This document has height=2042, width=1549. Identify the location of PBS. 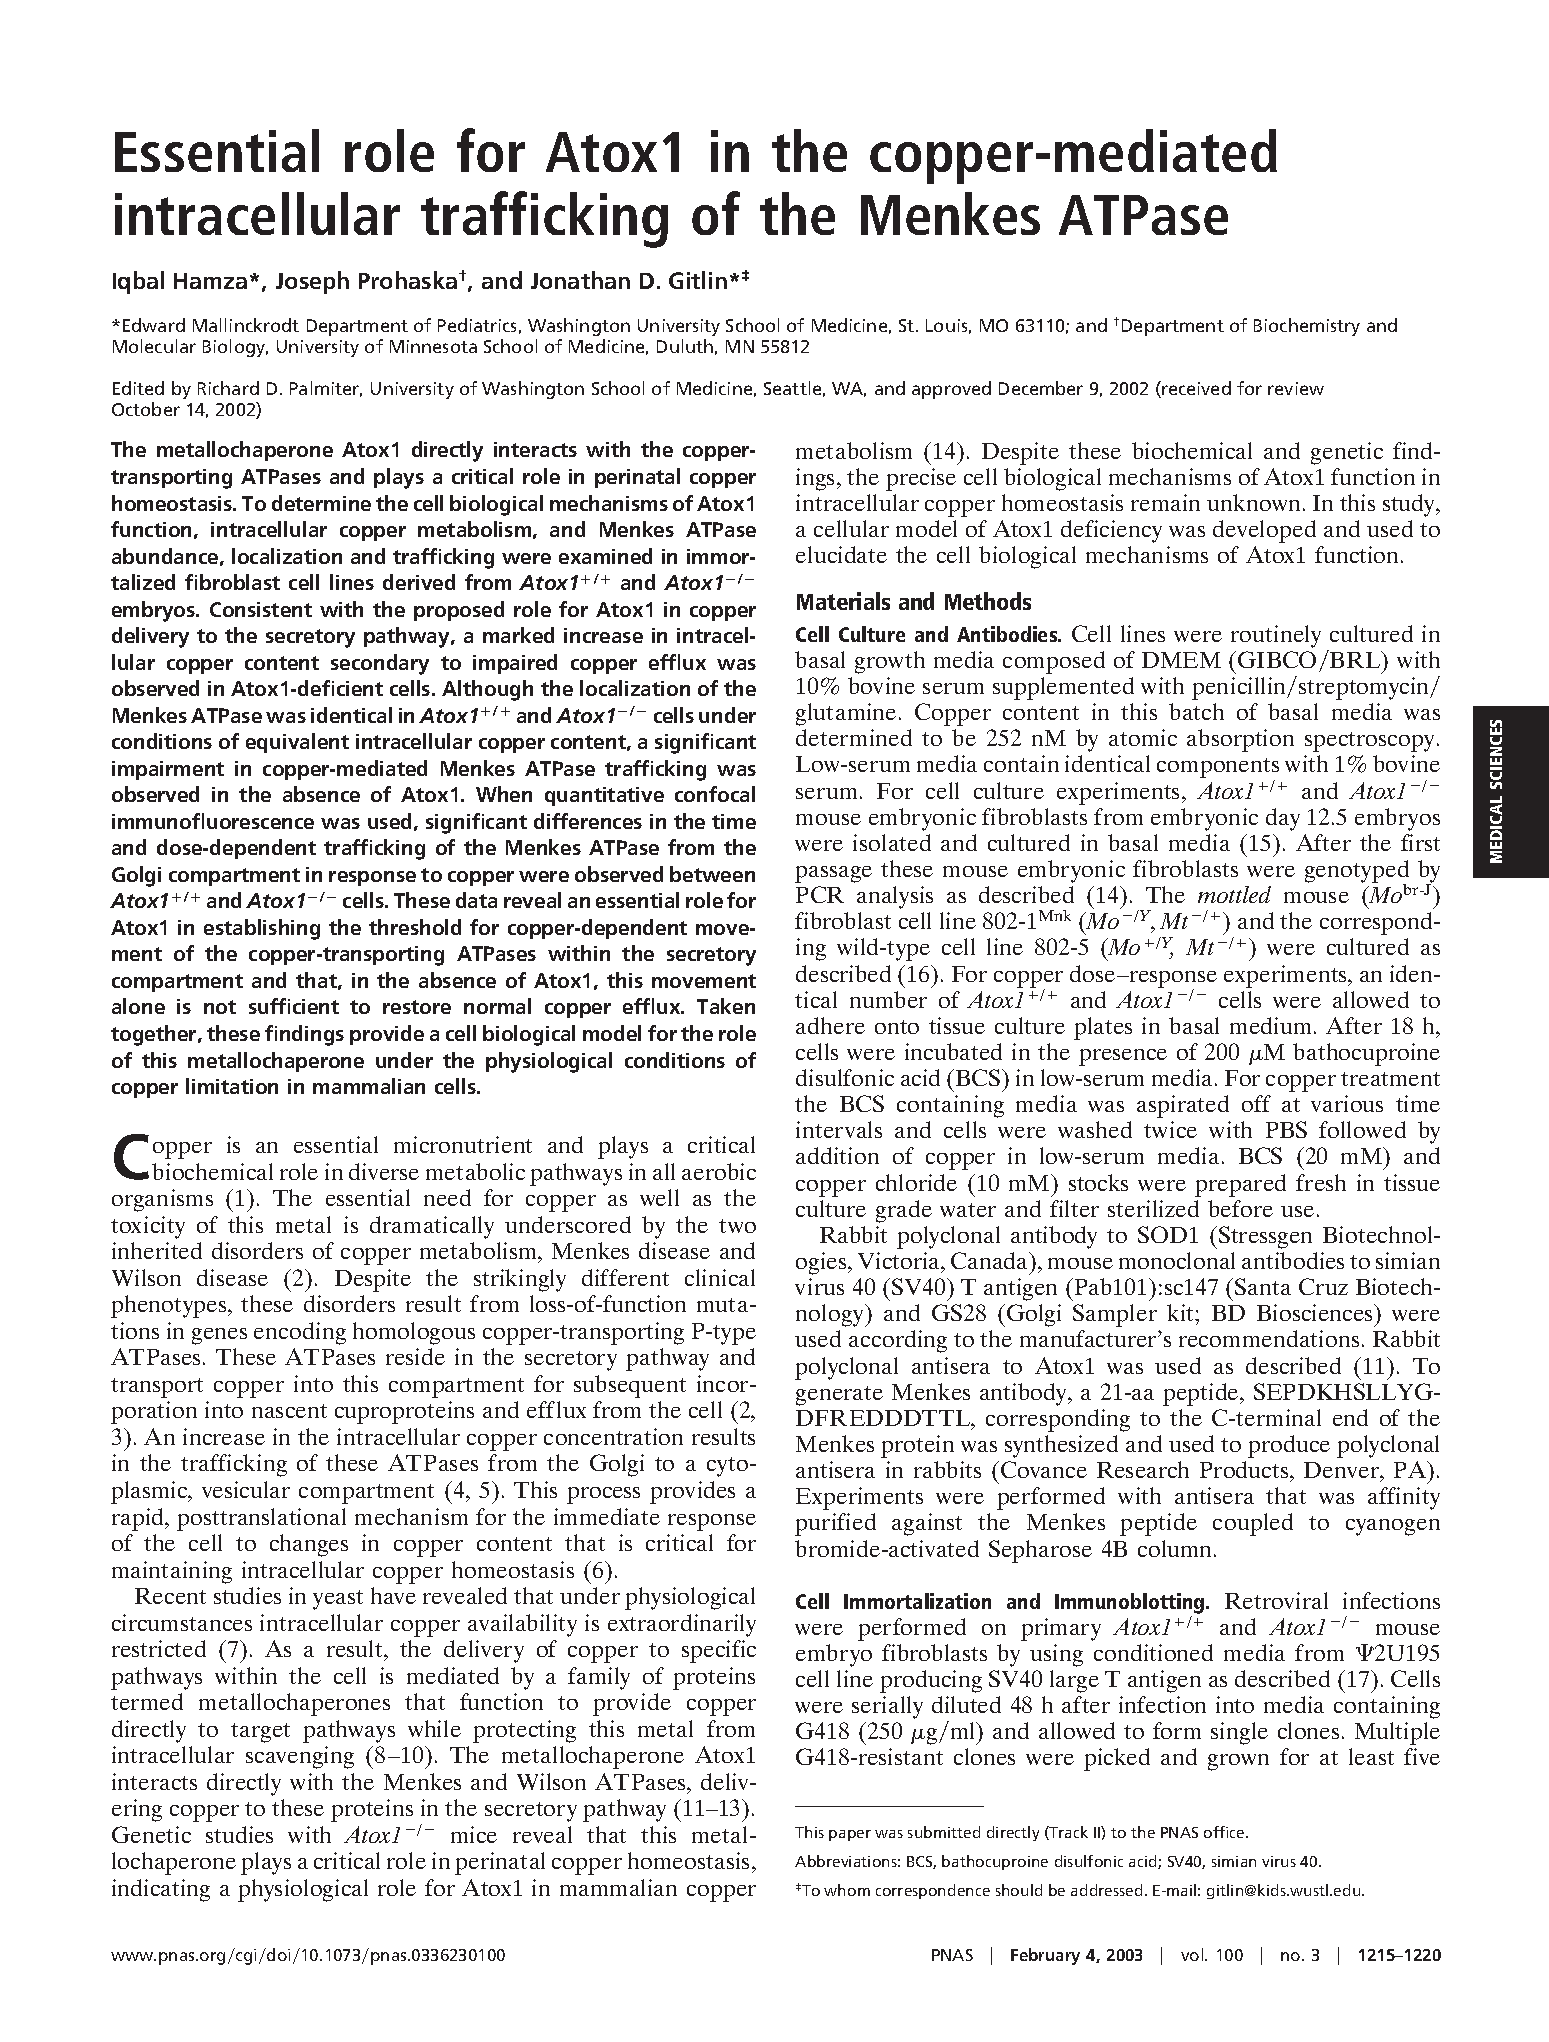
(1286, 1129).
